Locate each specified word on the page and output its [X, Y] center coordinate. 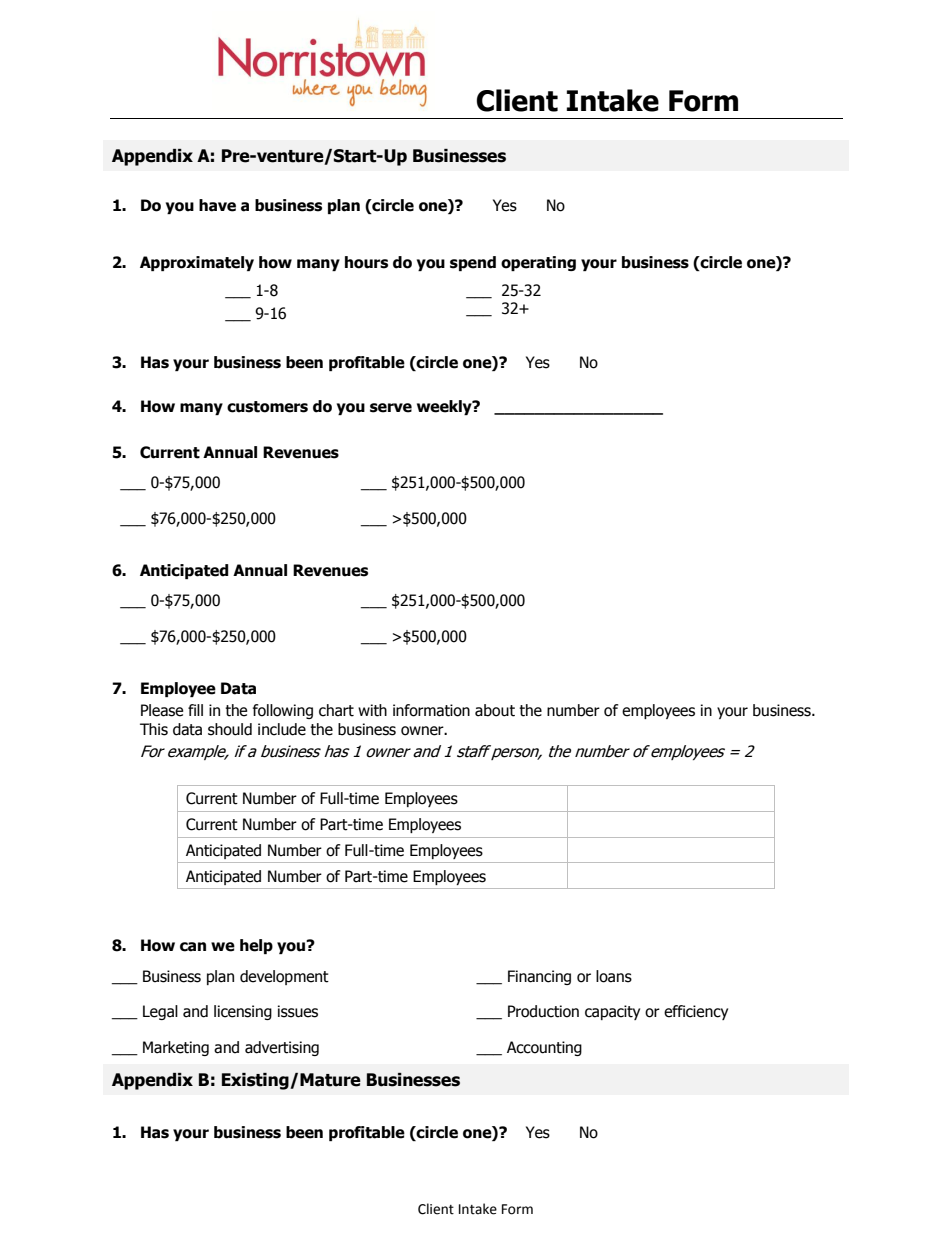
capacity [612, 1012]
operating [538, 263]
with [372, 710]
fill [195, 710]
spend [473, 263]
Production [543, 1011]
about [495, 710]
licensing [243, 1012]
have [217, 205]
